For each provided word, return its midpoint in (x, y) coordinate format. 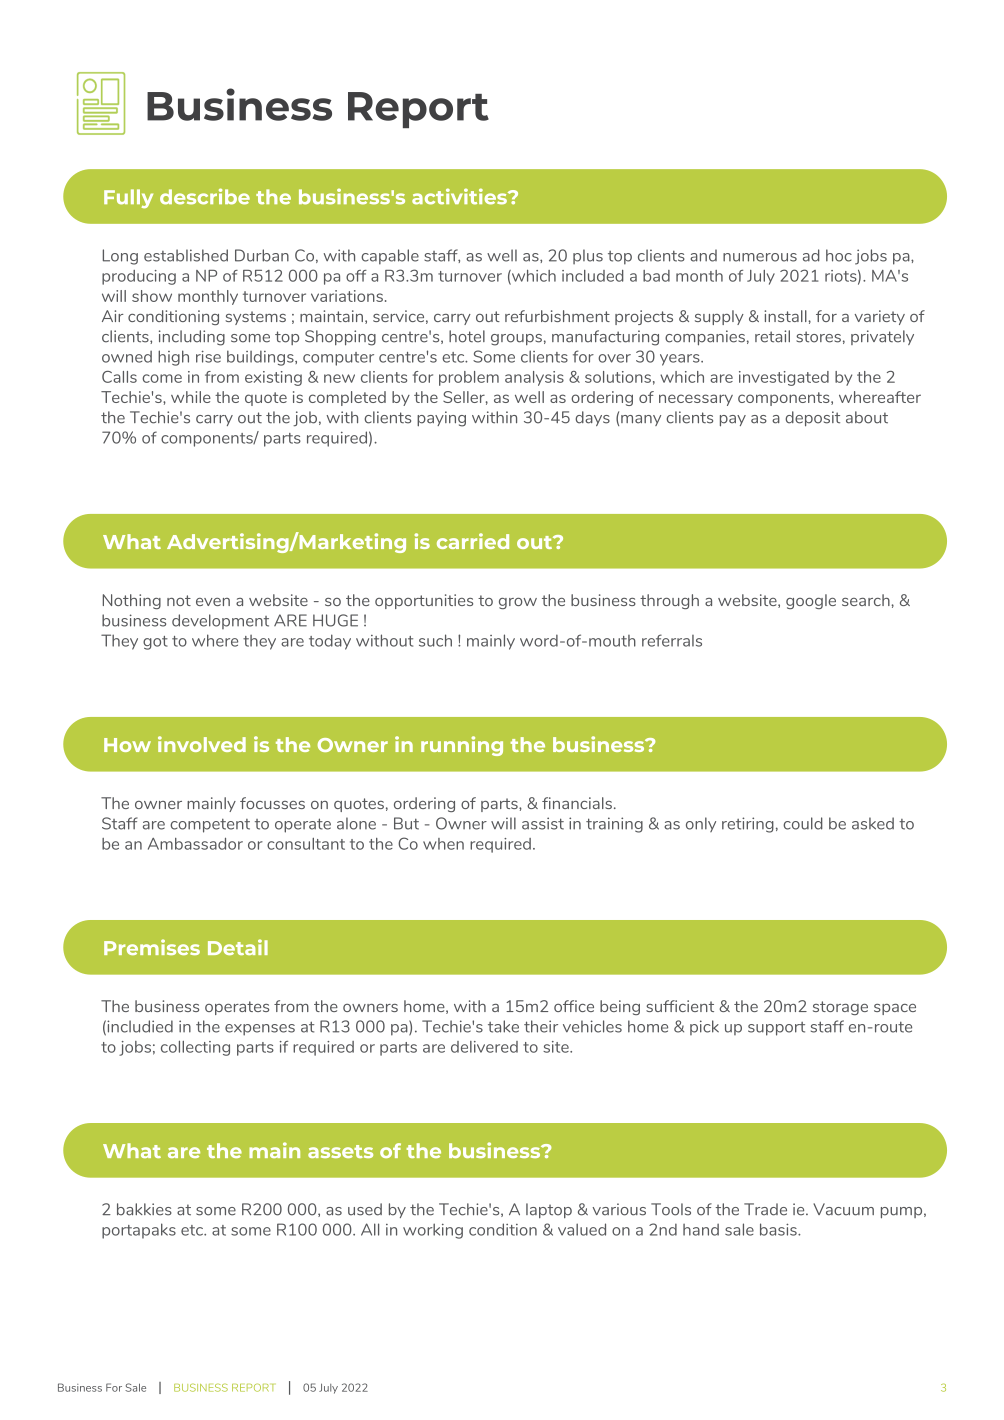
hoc (839, 255)
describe (205, 196)
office (574, 1006)
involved (202, 744)
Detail (238, 947)
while (191, 397)
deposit (812, 419)
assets (340, 1151)
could (803, 823)
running (462, 746)
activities (460, 196)
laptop (549, 1210)
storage (840, 1008)
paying (441, 419)
